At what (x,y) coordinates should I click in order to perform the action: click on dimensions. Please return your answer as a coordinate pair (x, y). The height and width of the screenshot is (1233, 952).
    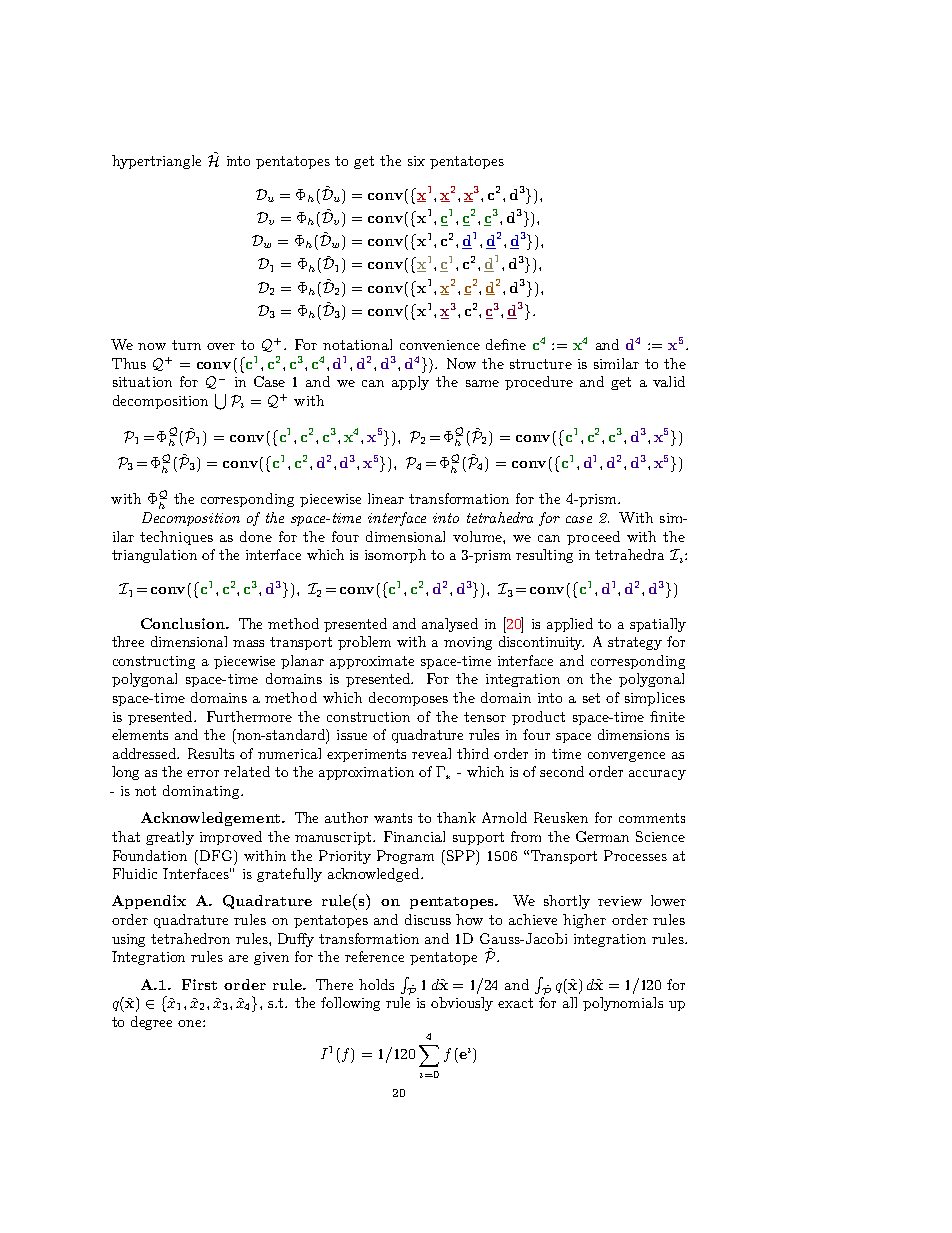
    Looking at the image, I should click on (633, 734).
